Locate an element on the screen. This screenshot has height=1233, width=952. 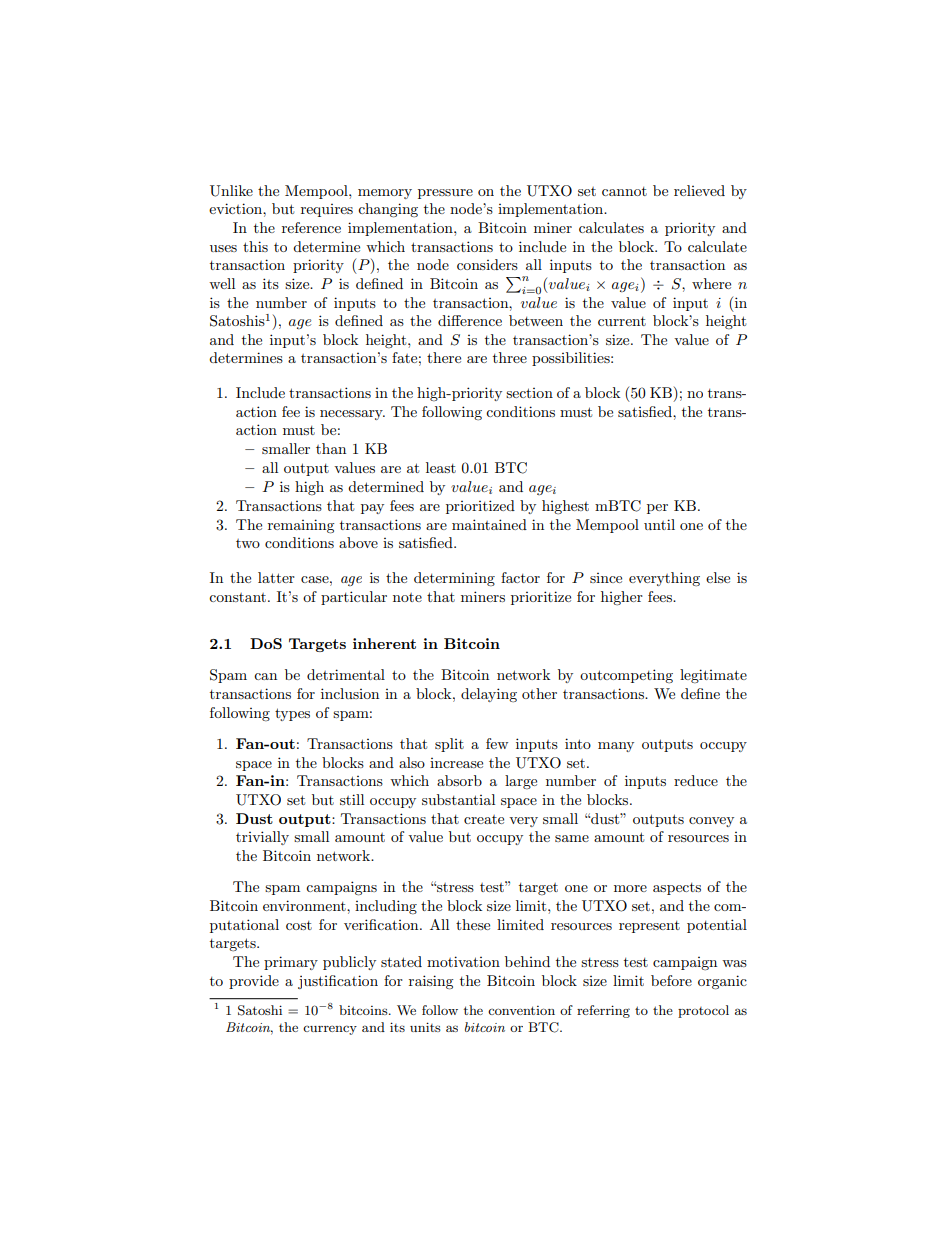
delaying is located at coordinates (489, 695).
